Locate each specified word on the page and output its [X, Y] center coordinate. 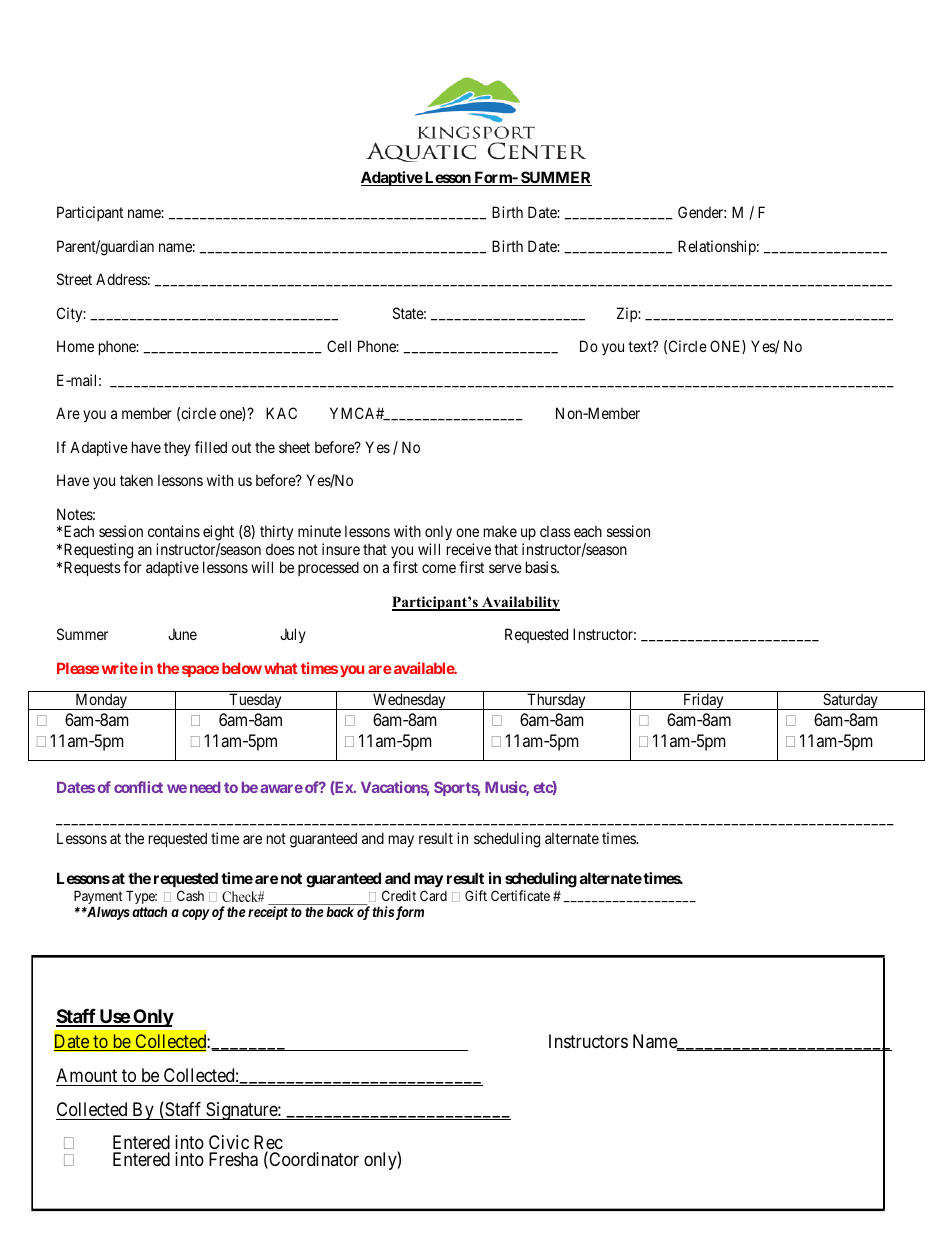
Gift [476, 895]
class [555, 531]
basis [542, 567]
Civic [229, 1144]
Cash [190, 895]
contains [174, 531]
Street [74, 279]
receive [469, 549]
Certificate [520, 895]
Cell [339, 346]
